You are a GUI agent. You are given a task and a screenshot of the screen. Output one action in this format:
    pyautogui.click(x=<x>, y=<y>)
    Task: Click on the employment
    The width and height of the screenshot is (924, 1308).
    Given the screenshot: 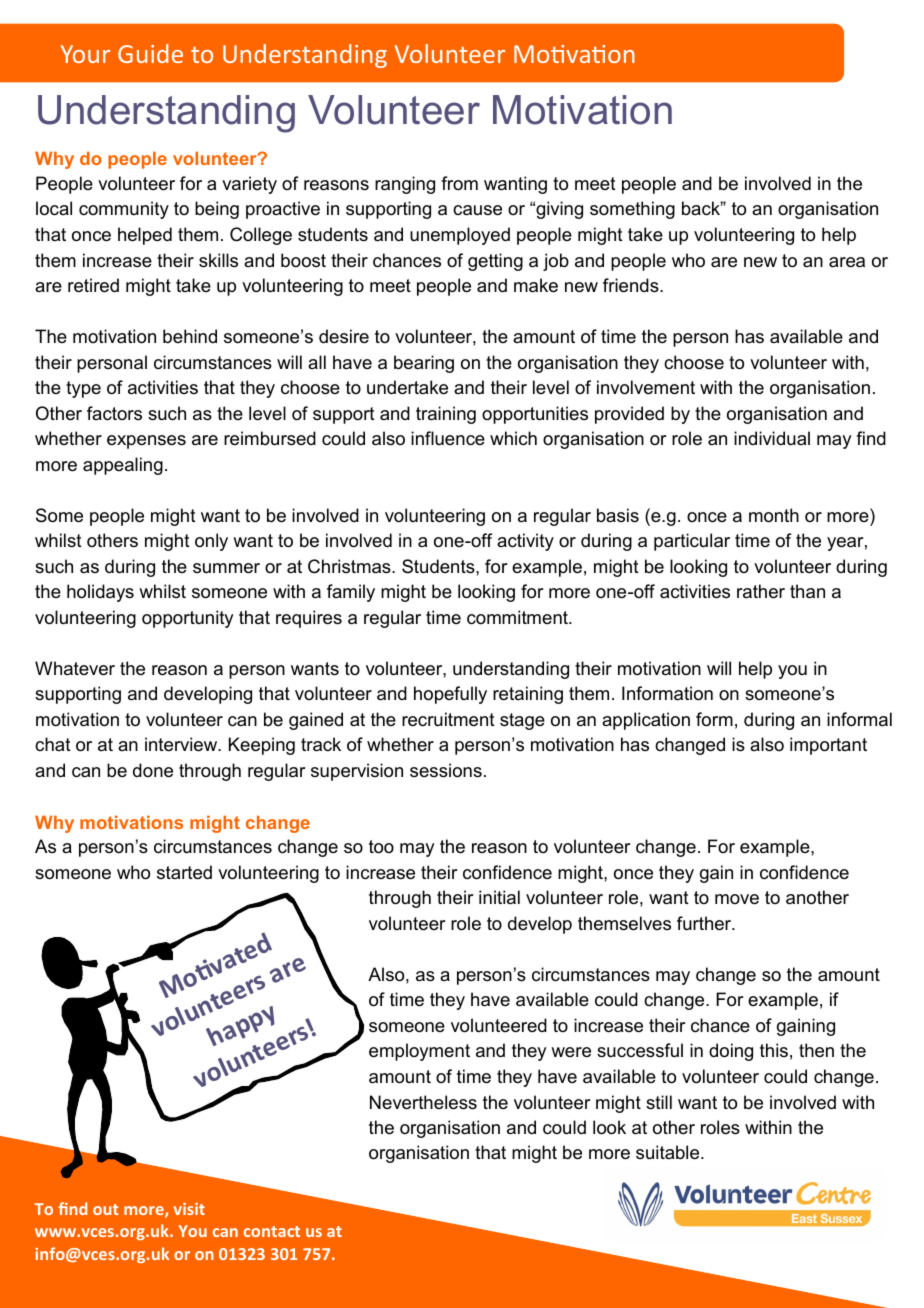 What is the action you would take?
    pyautogui.click(x=419, y=1052)
